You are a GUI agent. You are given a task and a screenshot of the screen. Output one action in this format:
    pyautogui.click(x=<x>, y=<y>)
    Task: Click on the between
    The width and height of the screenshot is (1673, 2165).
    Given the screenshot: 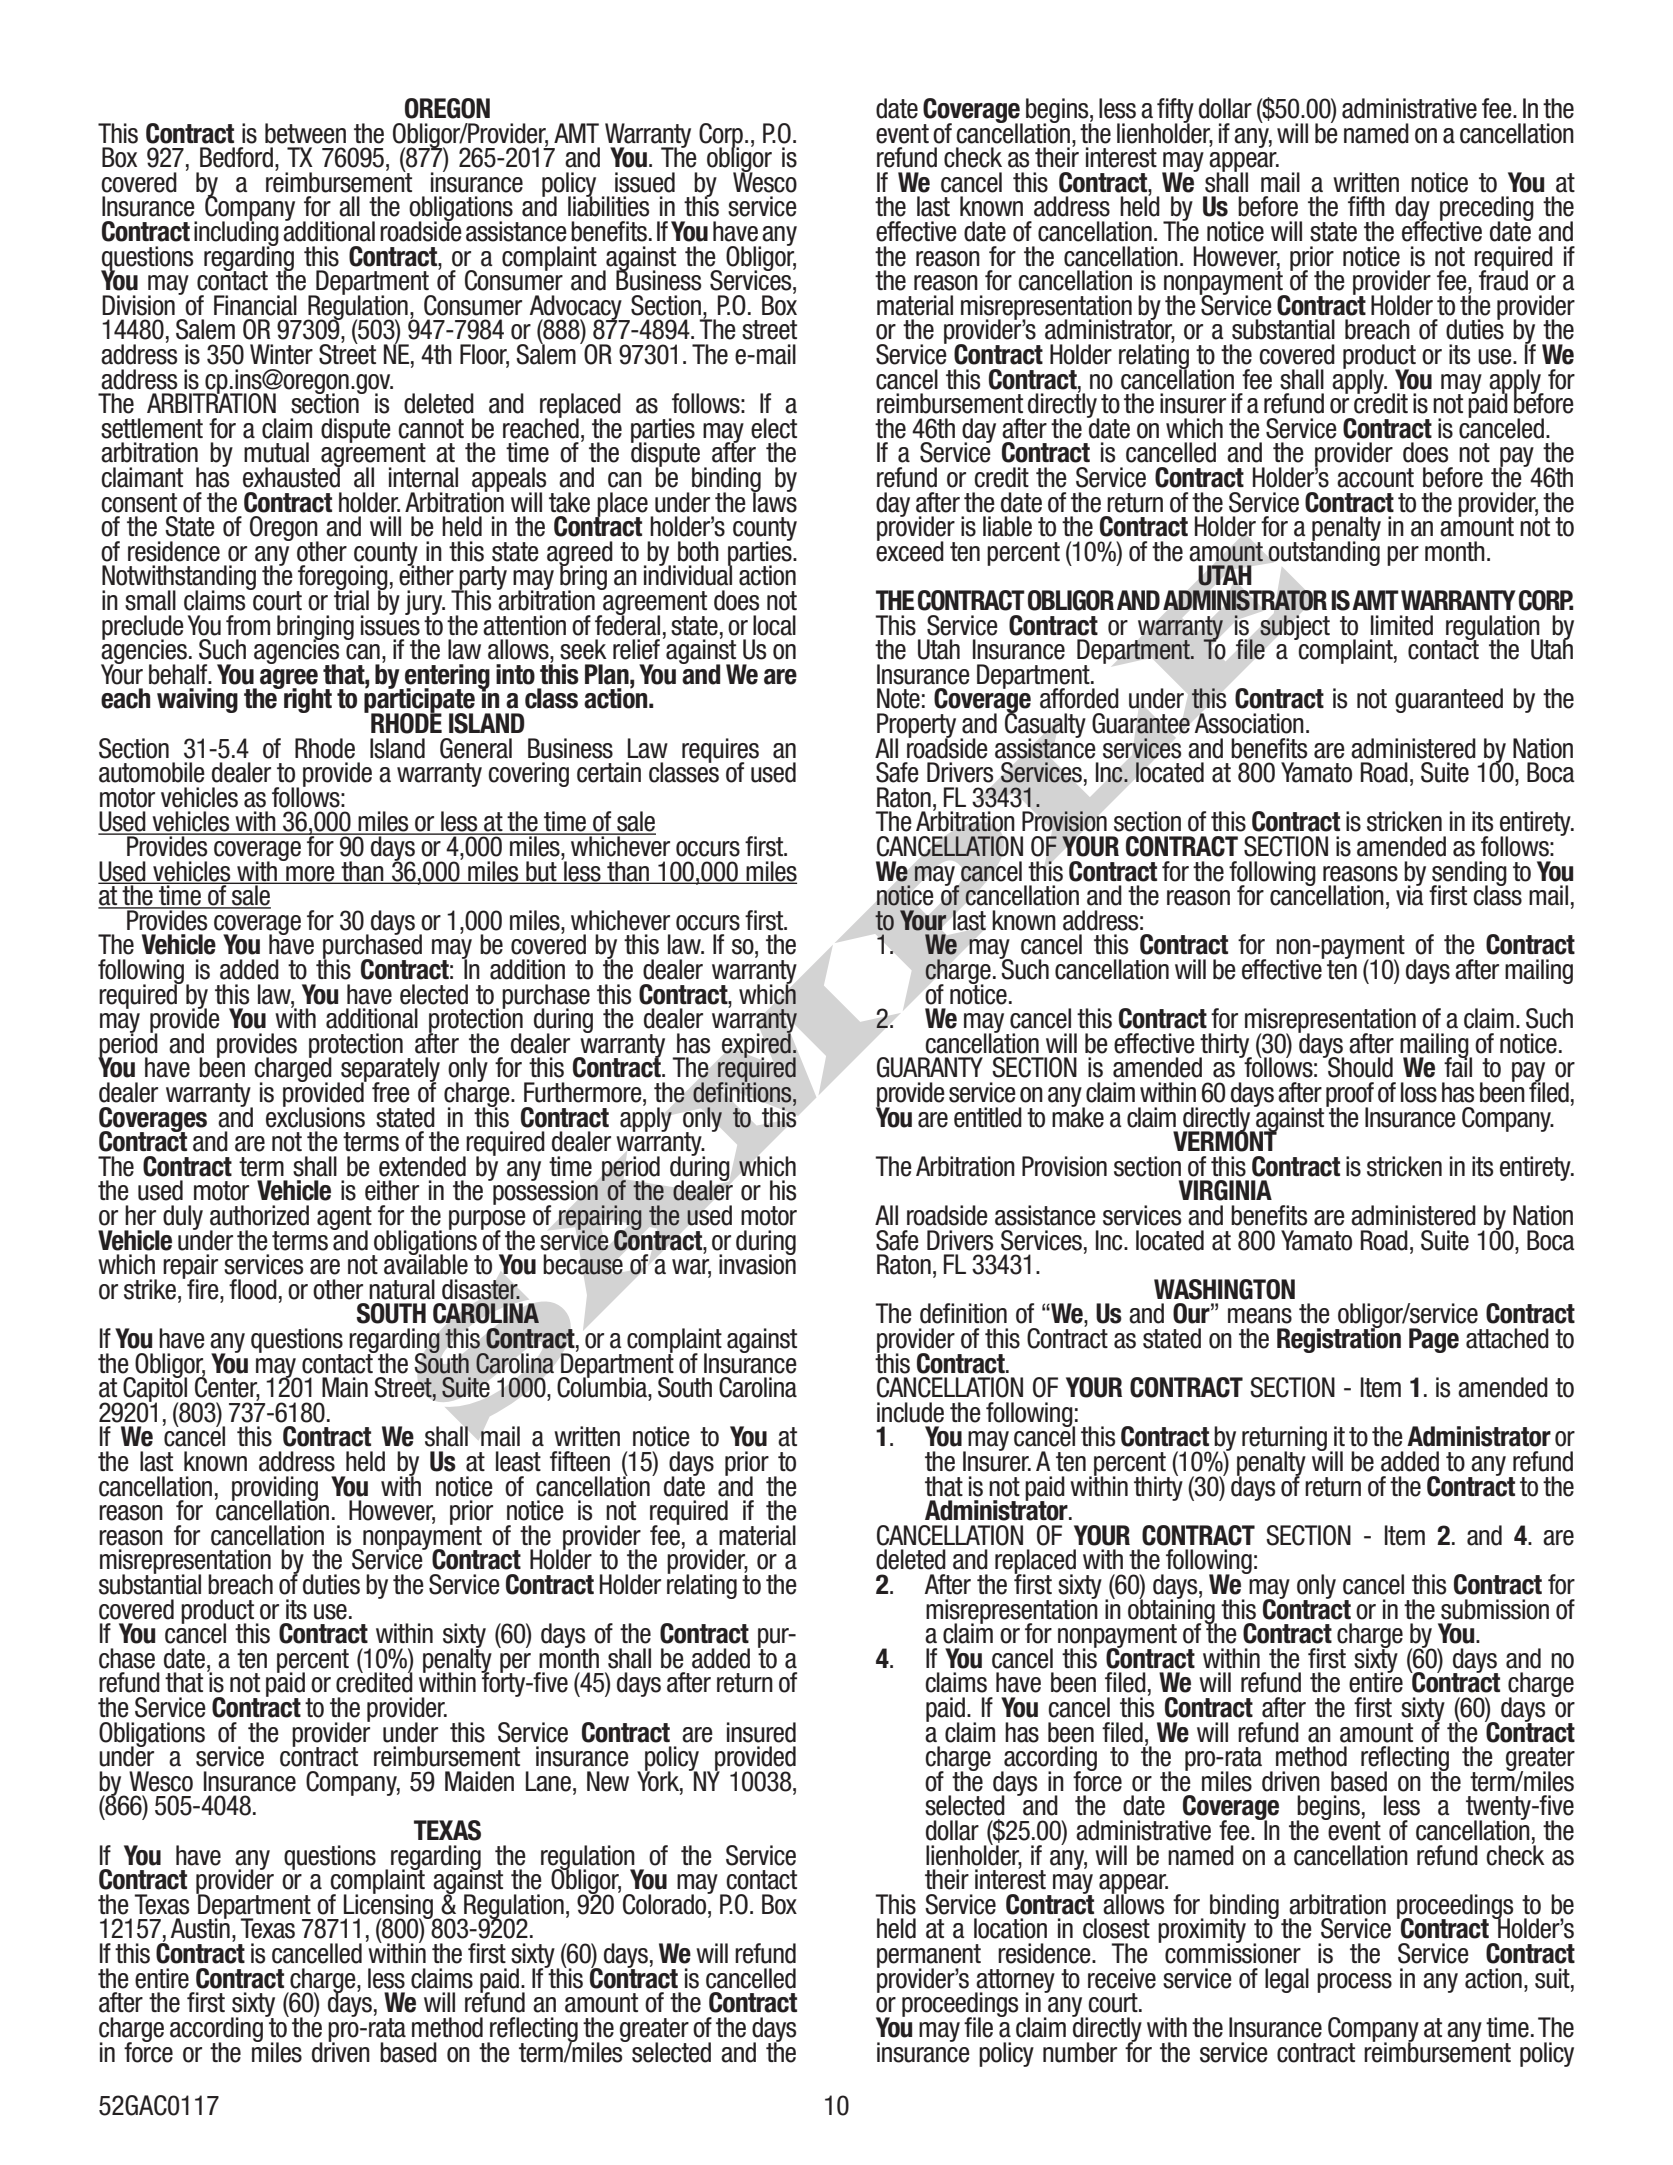 What is the action you would take?
    pyautogui.click(x=305, y=133)
